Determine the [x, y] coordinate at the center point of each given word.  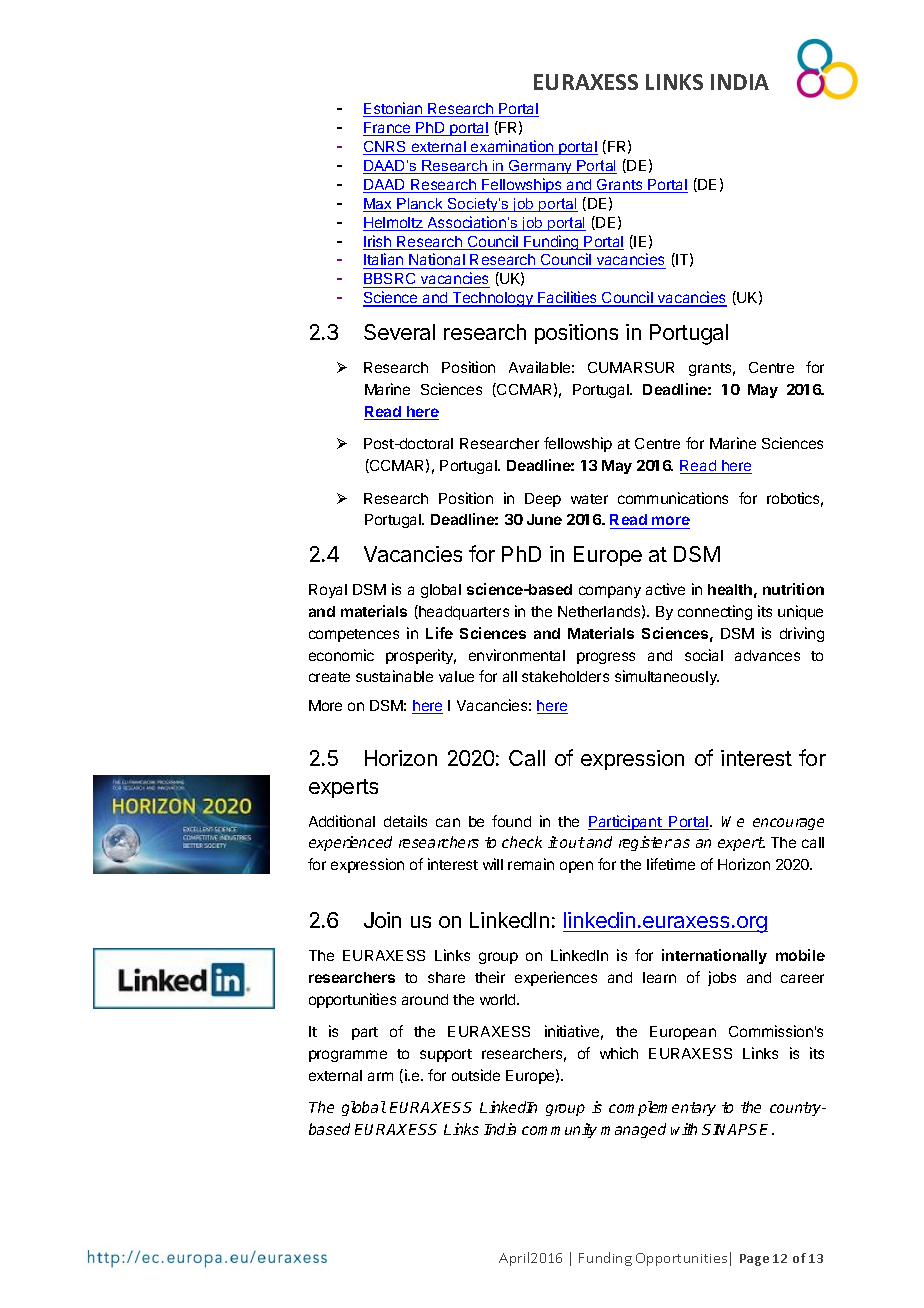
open [576, 867]
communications [673, 498]
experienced [350, 843]
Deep [543, 500]
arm [380, 1076]
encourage [788, 824]
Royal [328, 591]
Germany [541, 167]
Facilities [567, 298]
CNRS [386, 148]
